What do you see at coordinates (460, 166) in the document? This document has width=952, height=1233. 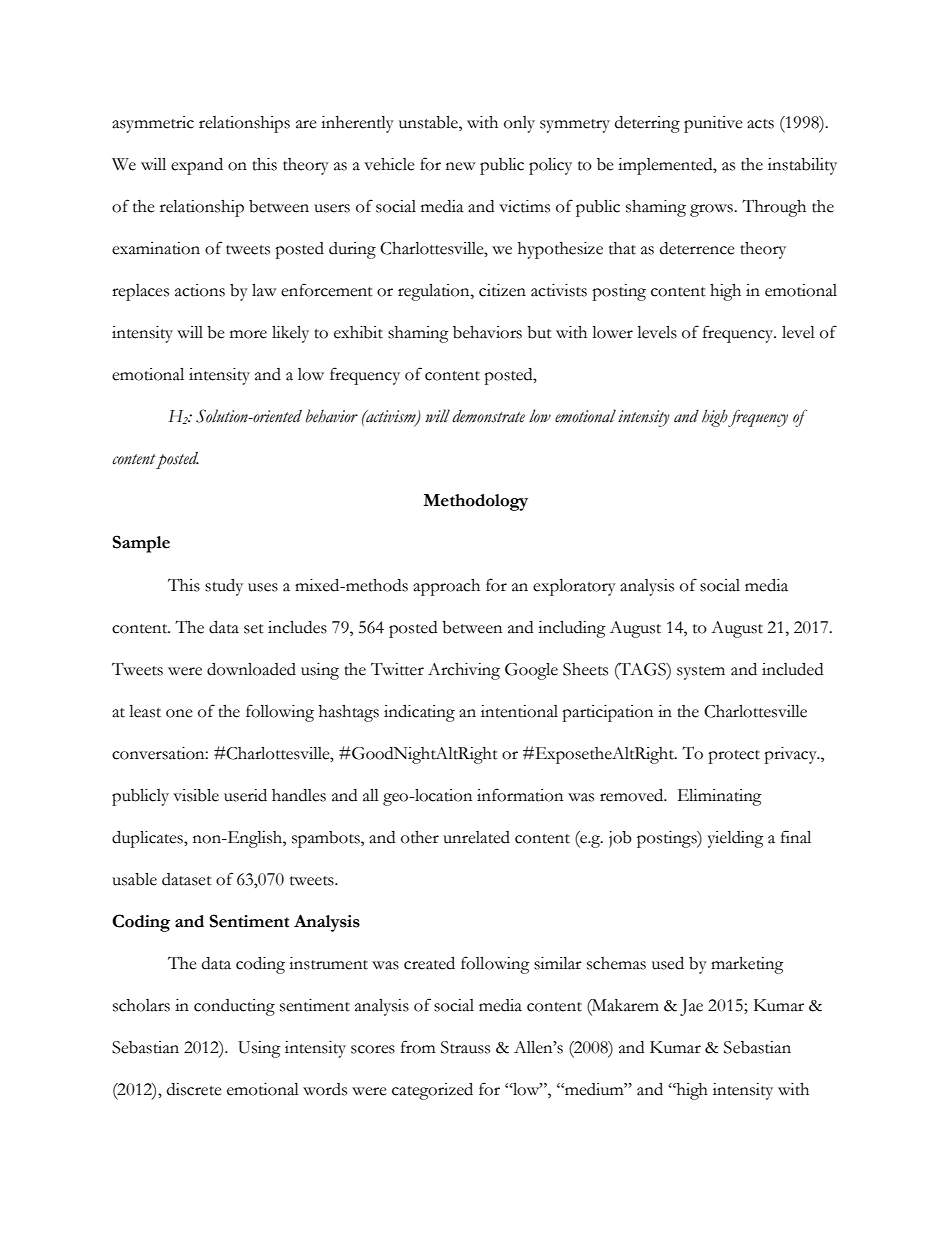 I see `new` at bounding box center [460, 166].
